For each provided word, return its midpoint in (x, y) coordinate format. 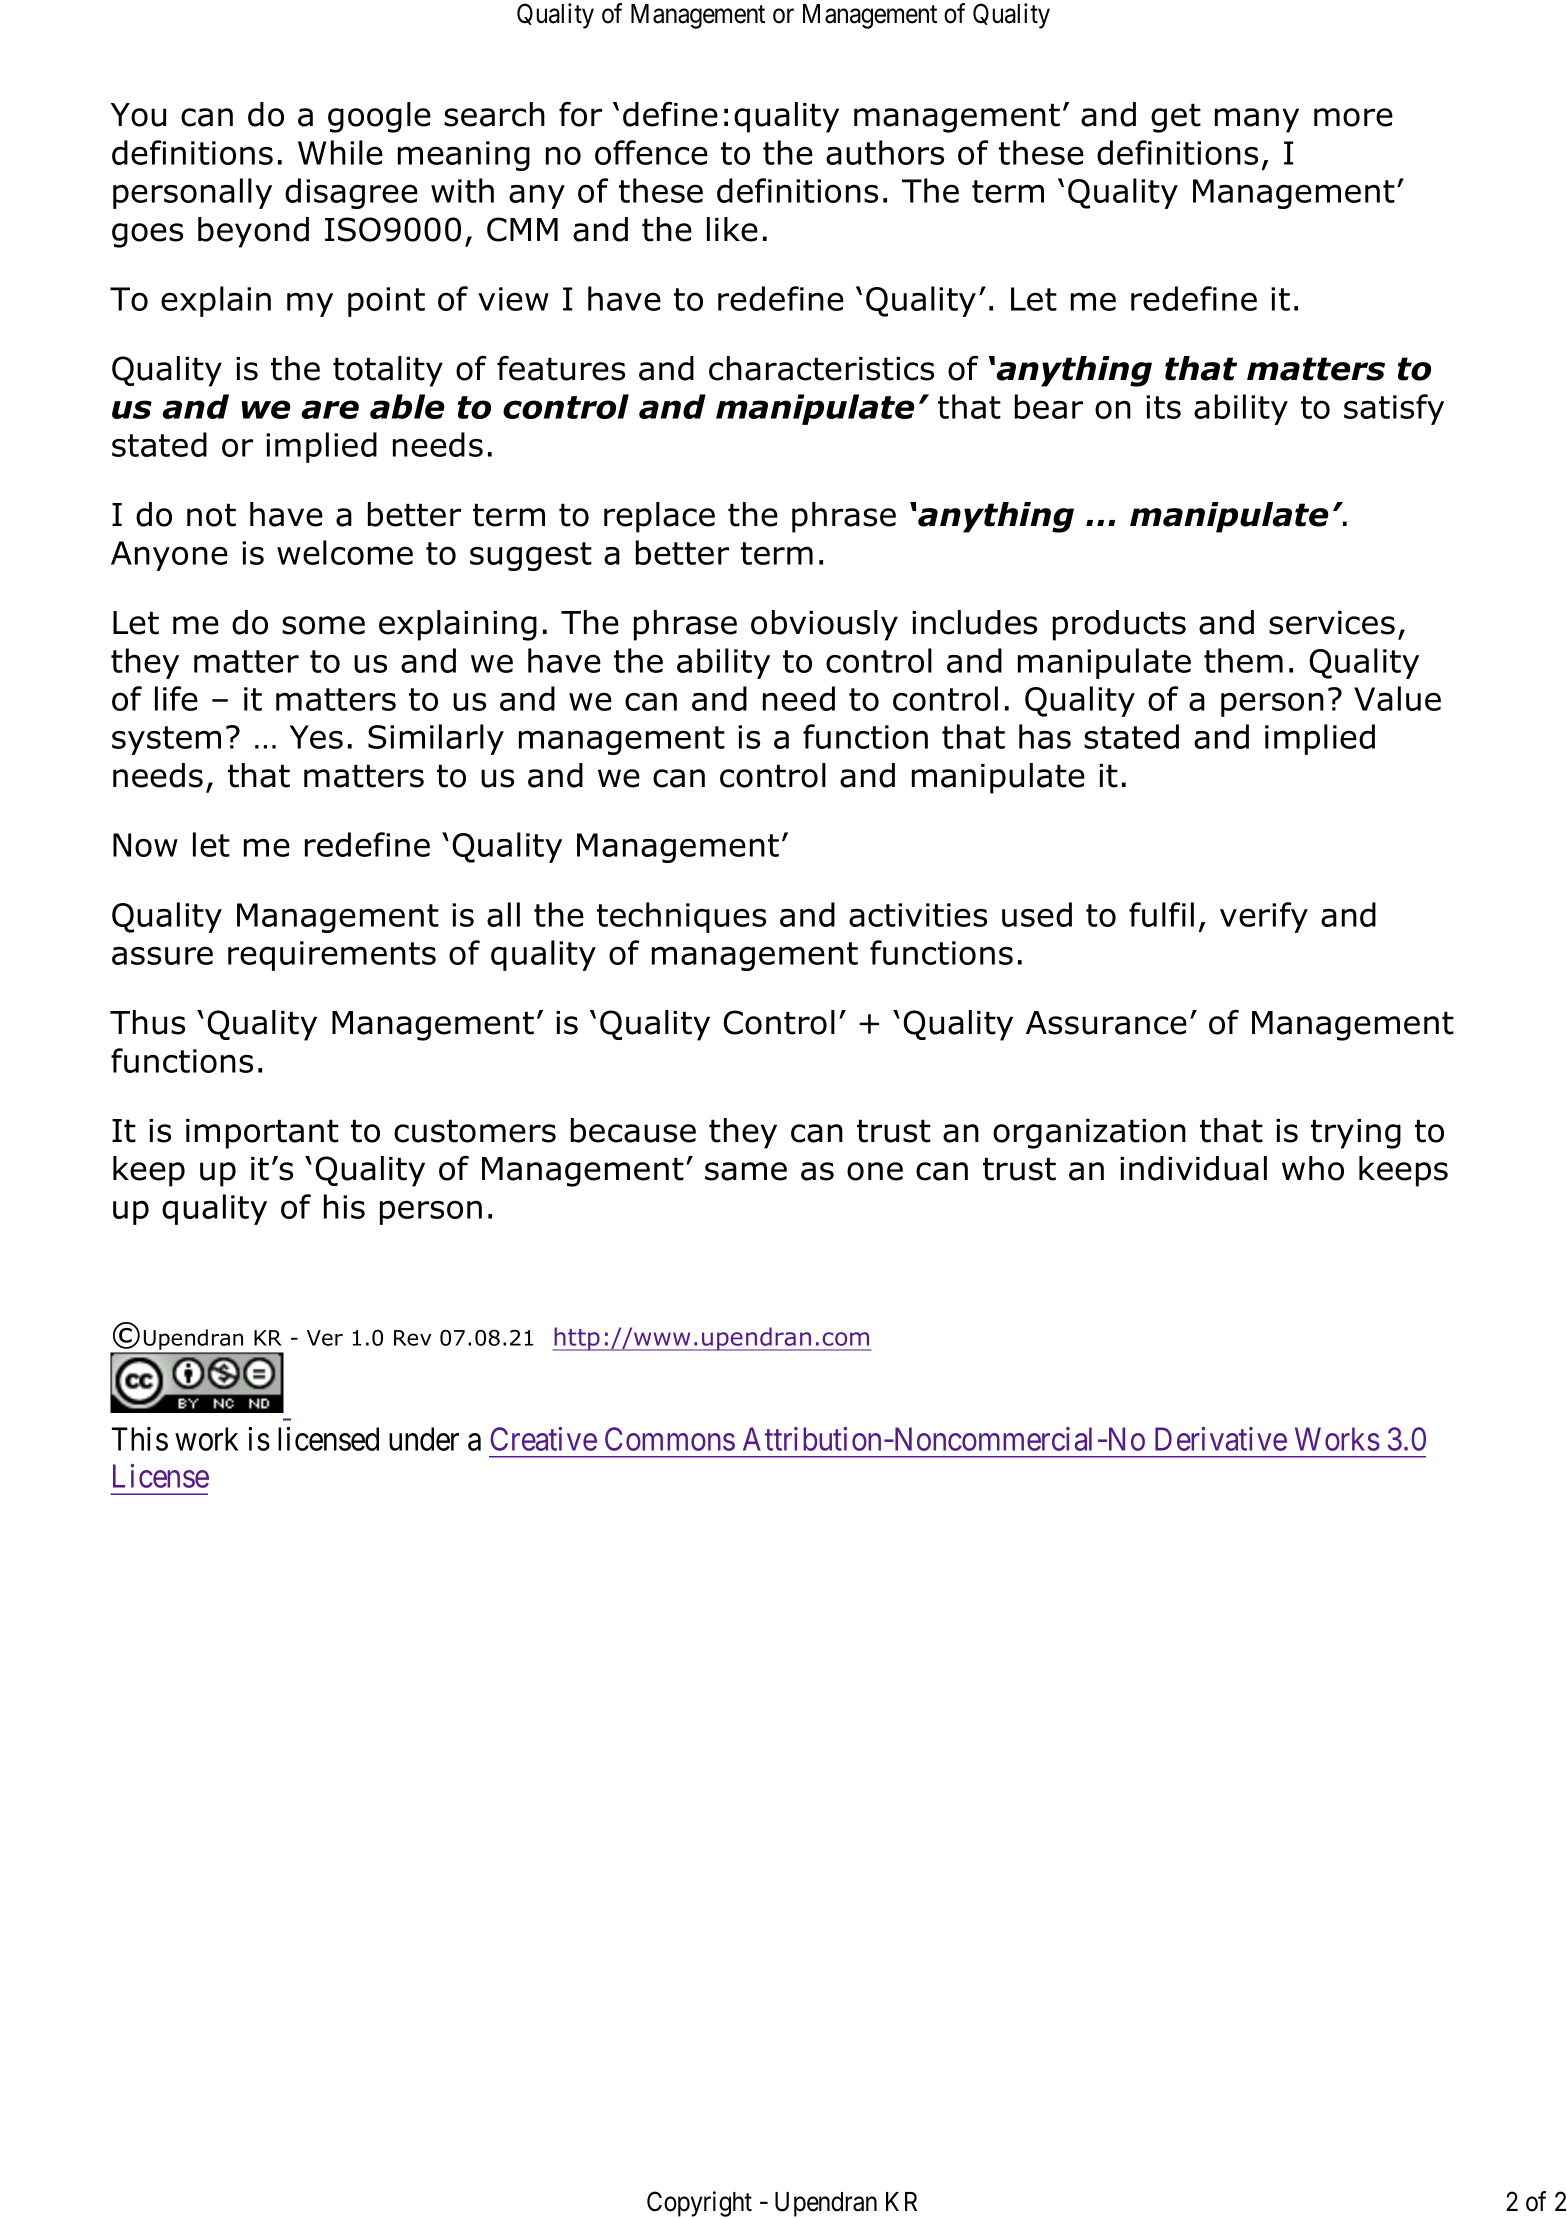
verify (1264, 917)
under (424, 1439)
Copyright (699, 2204)
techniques (681, 917)
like (732, 229)
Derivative (1221, 1439)
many (1257, 120)
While (340, 152)
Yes (316, 737)
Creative (543, 1439)
